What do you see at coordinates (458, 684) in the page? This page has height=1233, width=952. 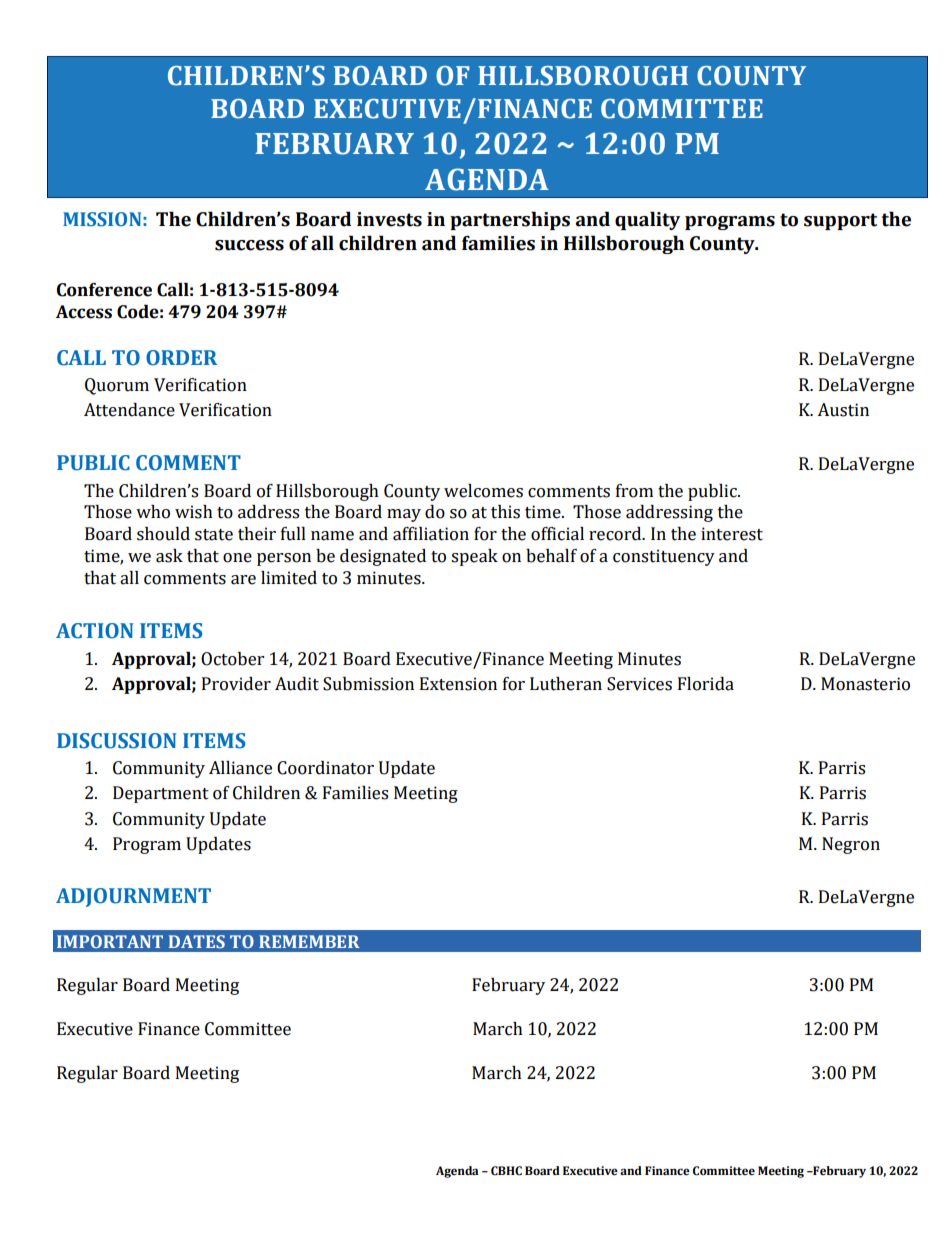 I see `Extension` at bounding box center [458, 684].
